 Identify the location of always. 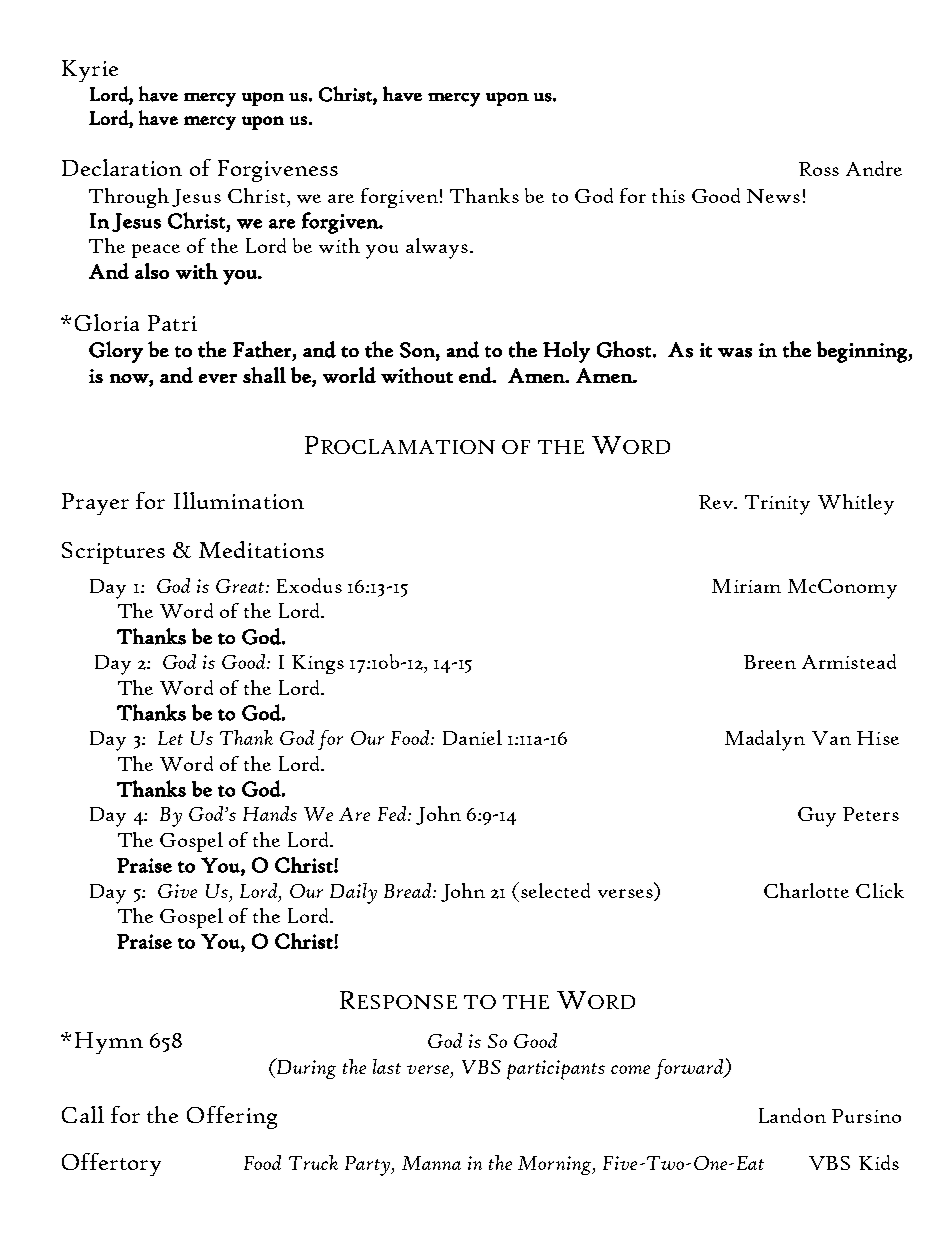
(437, 248).
